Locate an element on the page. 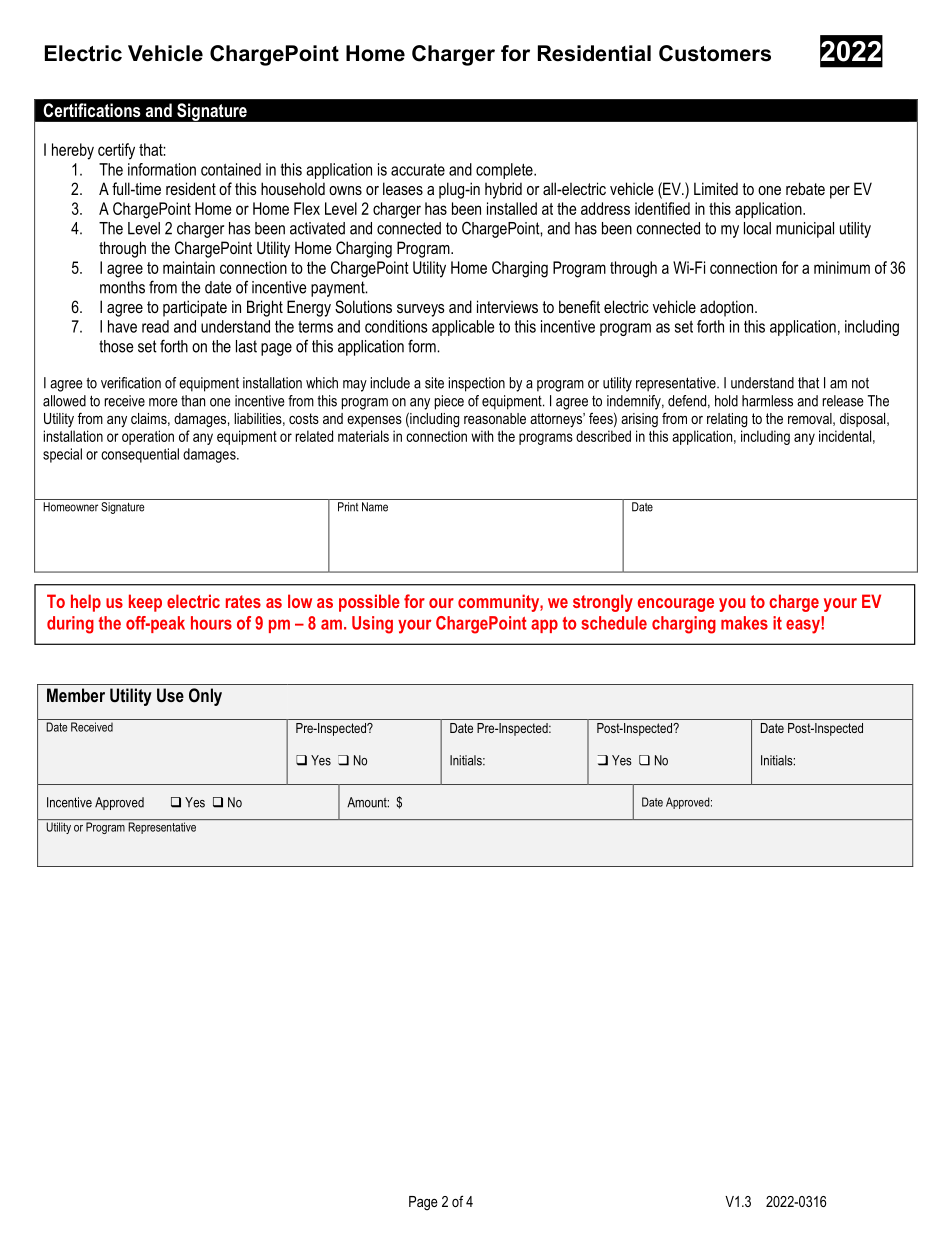  accurate is located at coordinates (418, 170).
